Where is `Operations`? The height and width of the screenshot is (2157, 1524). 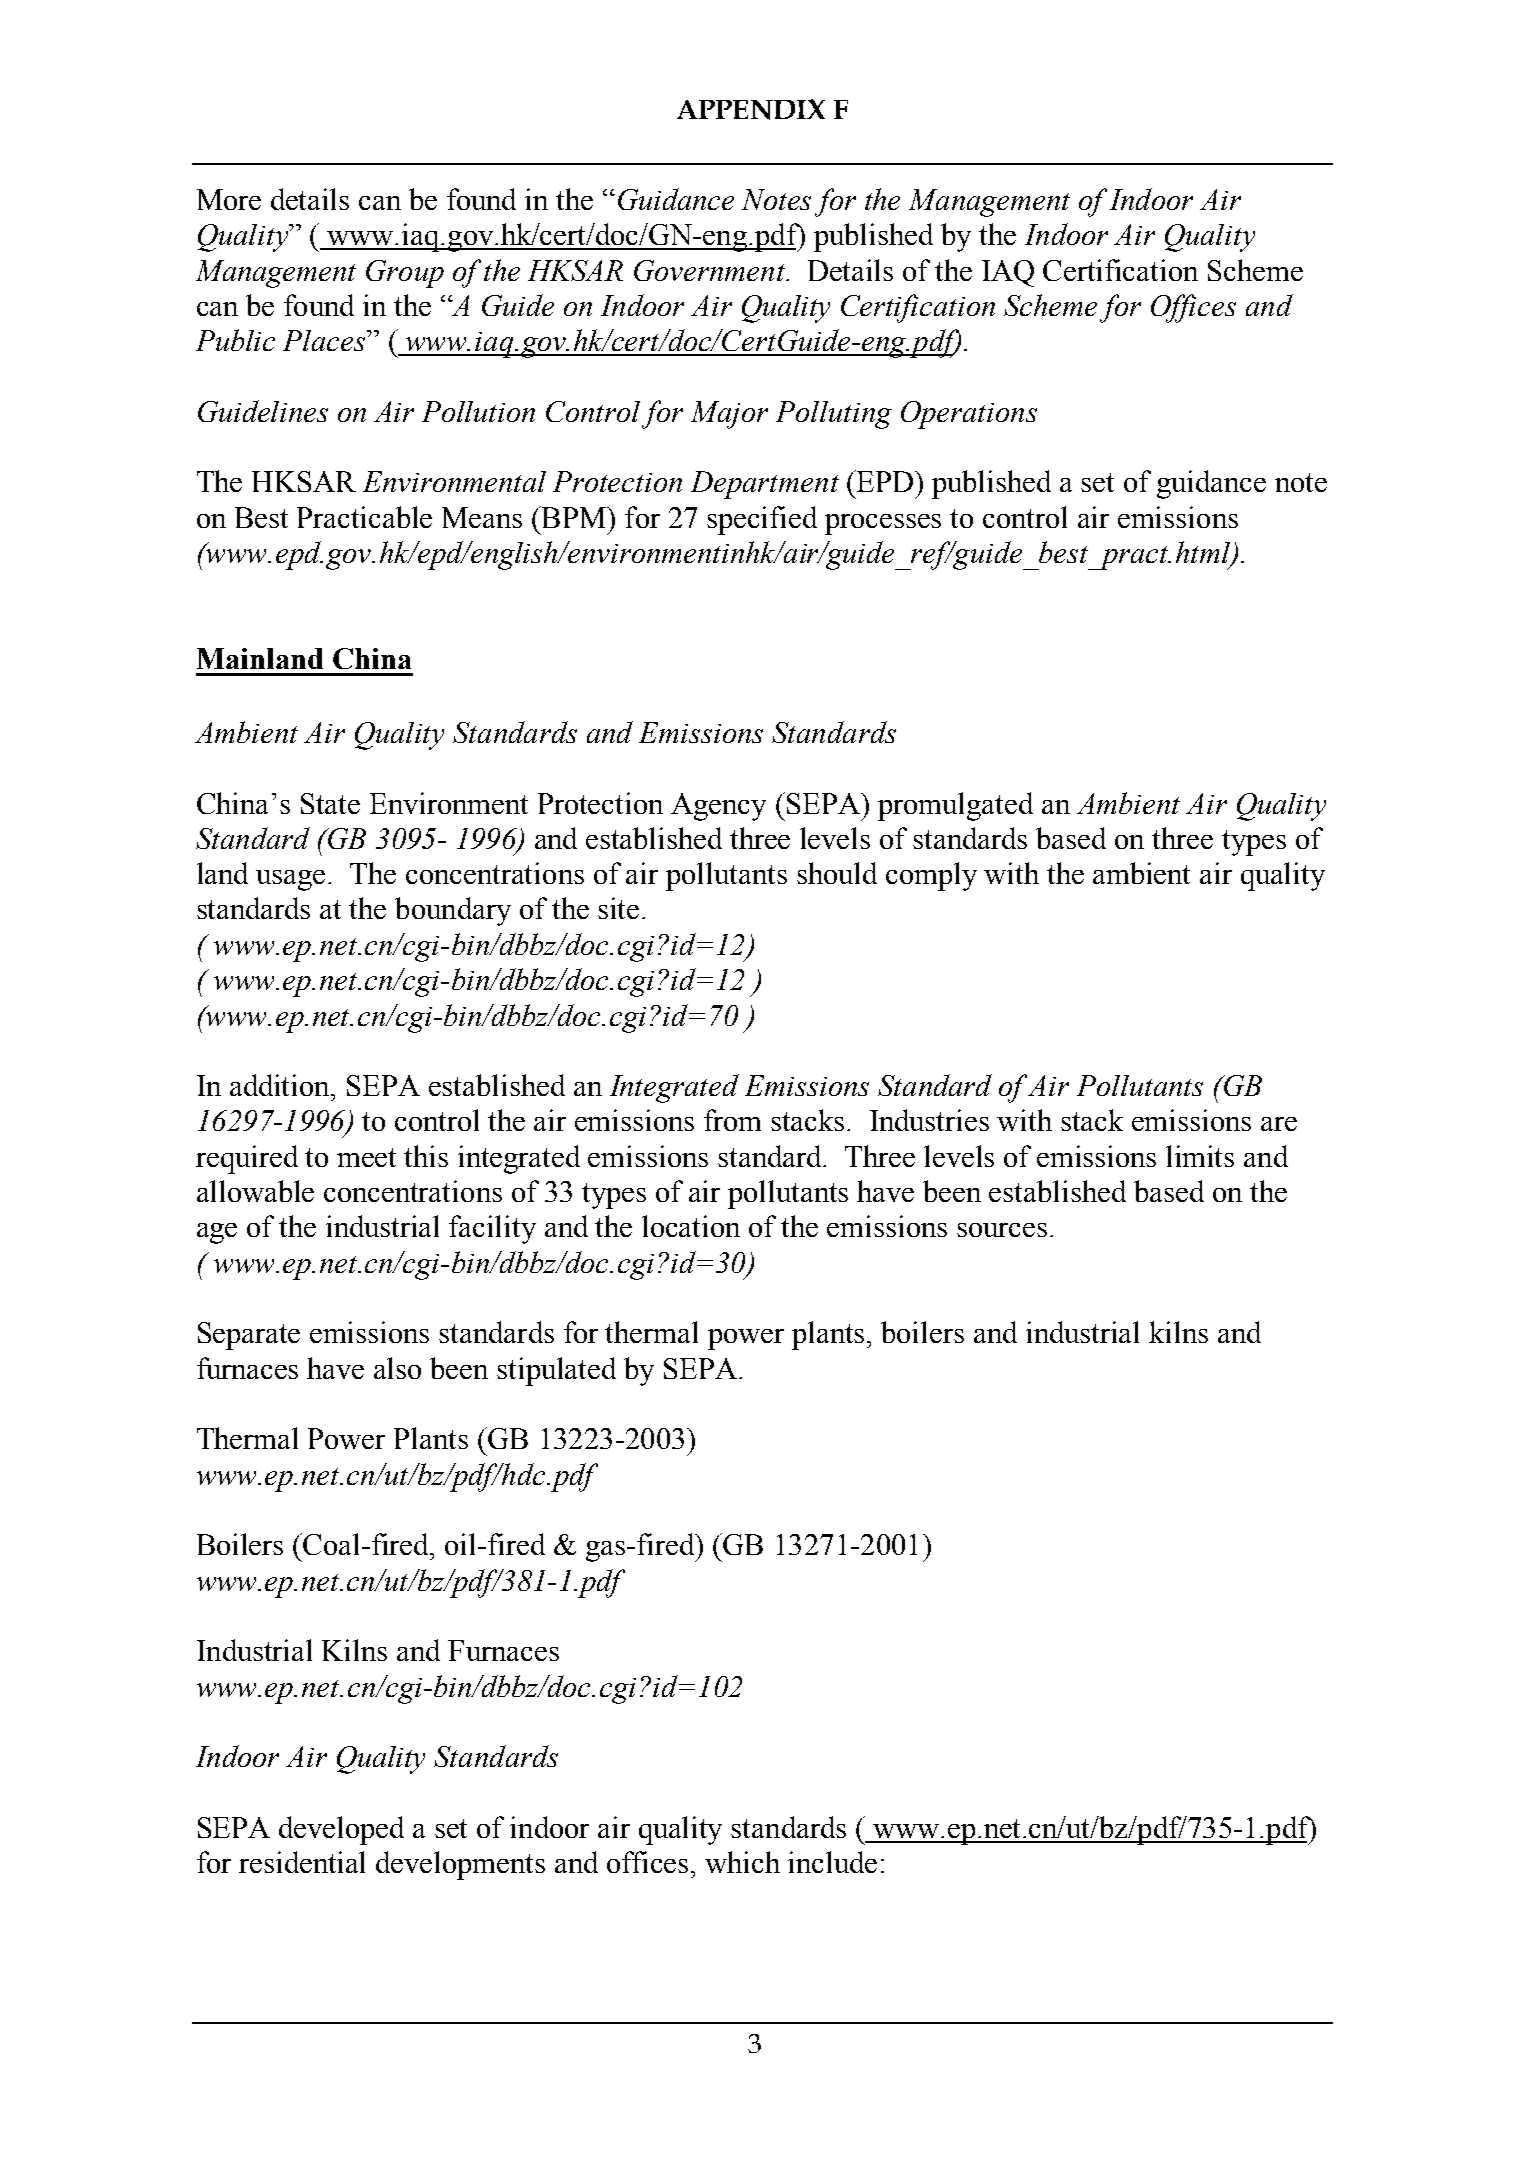 Operations is located at coordinates (969, 415).
